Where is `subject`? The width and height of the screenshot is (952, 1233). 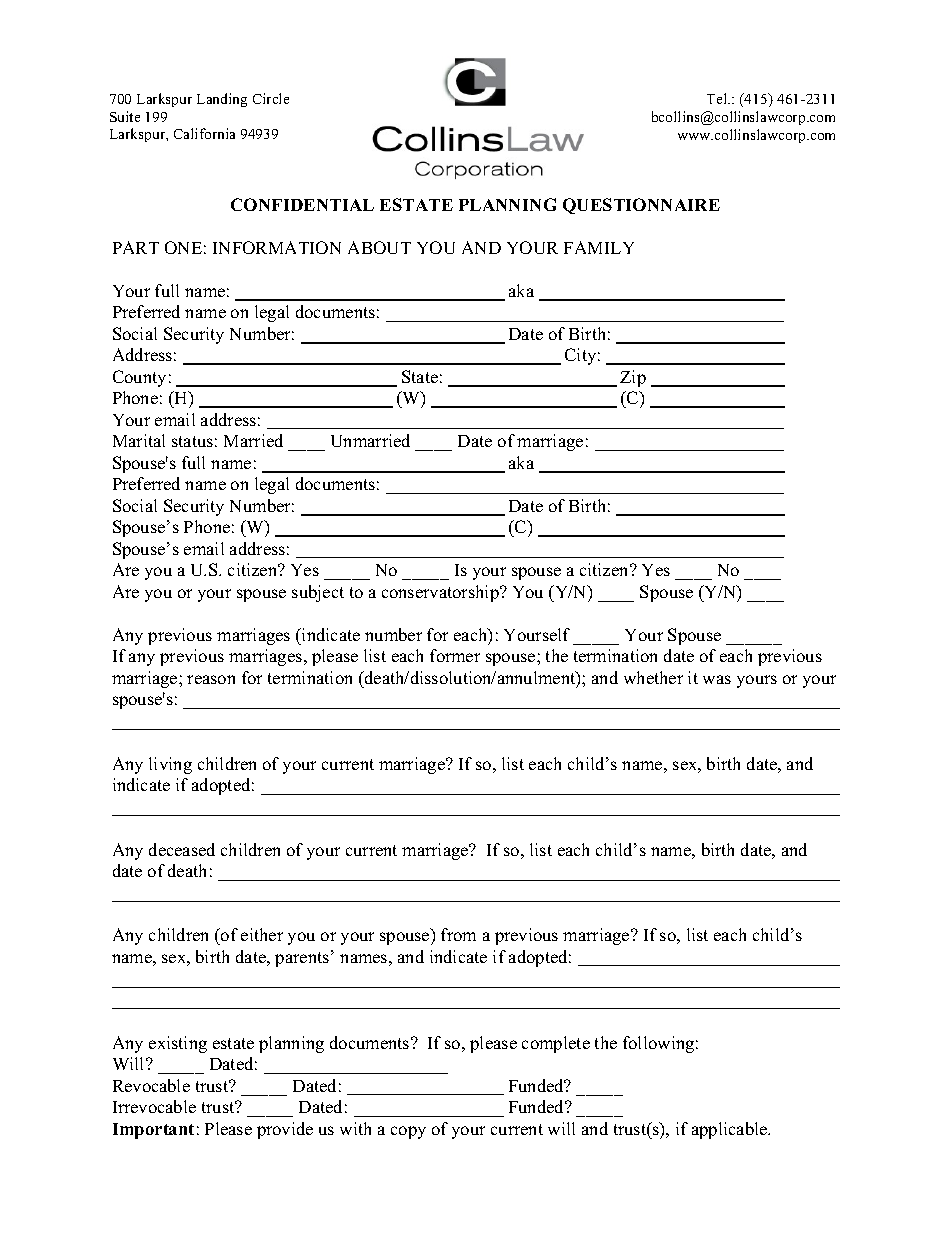
subject is located at coordinates (318, 593).
